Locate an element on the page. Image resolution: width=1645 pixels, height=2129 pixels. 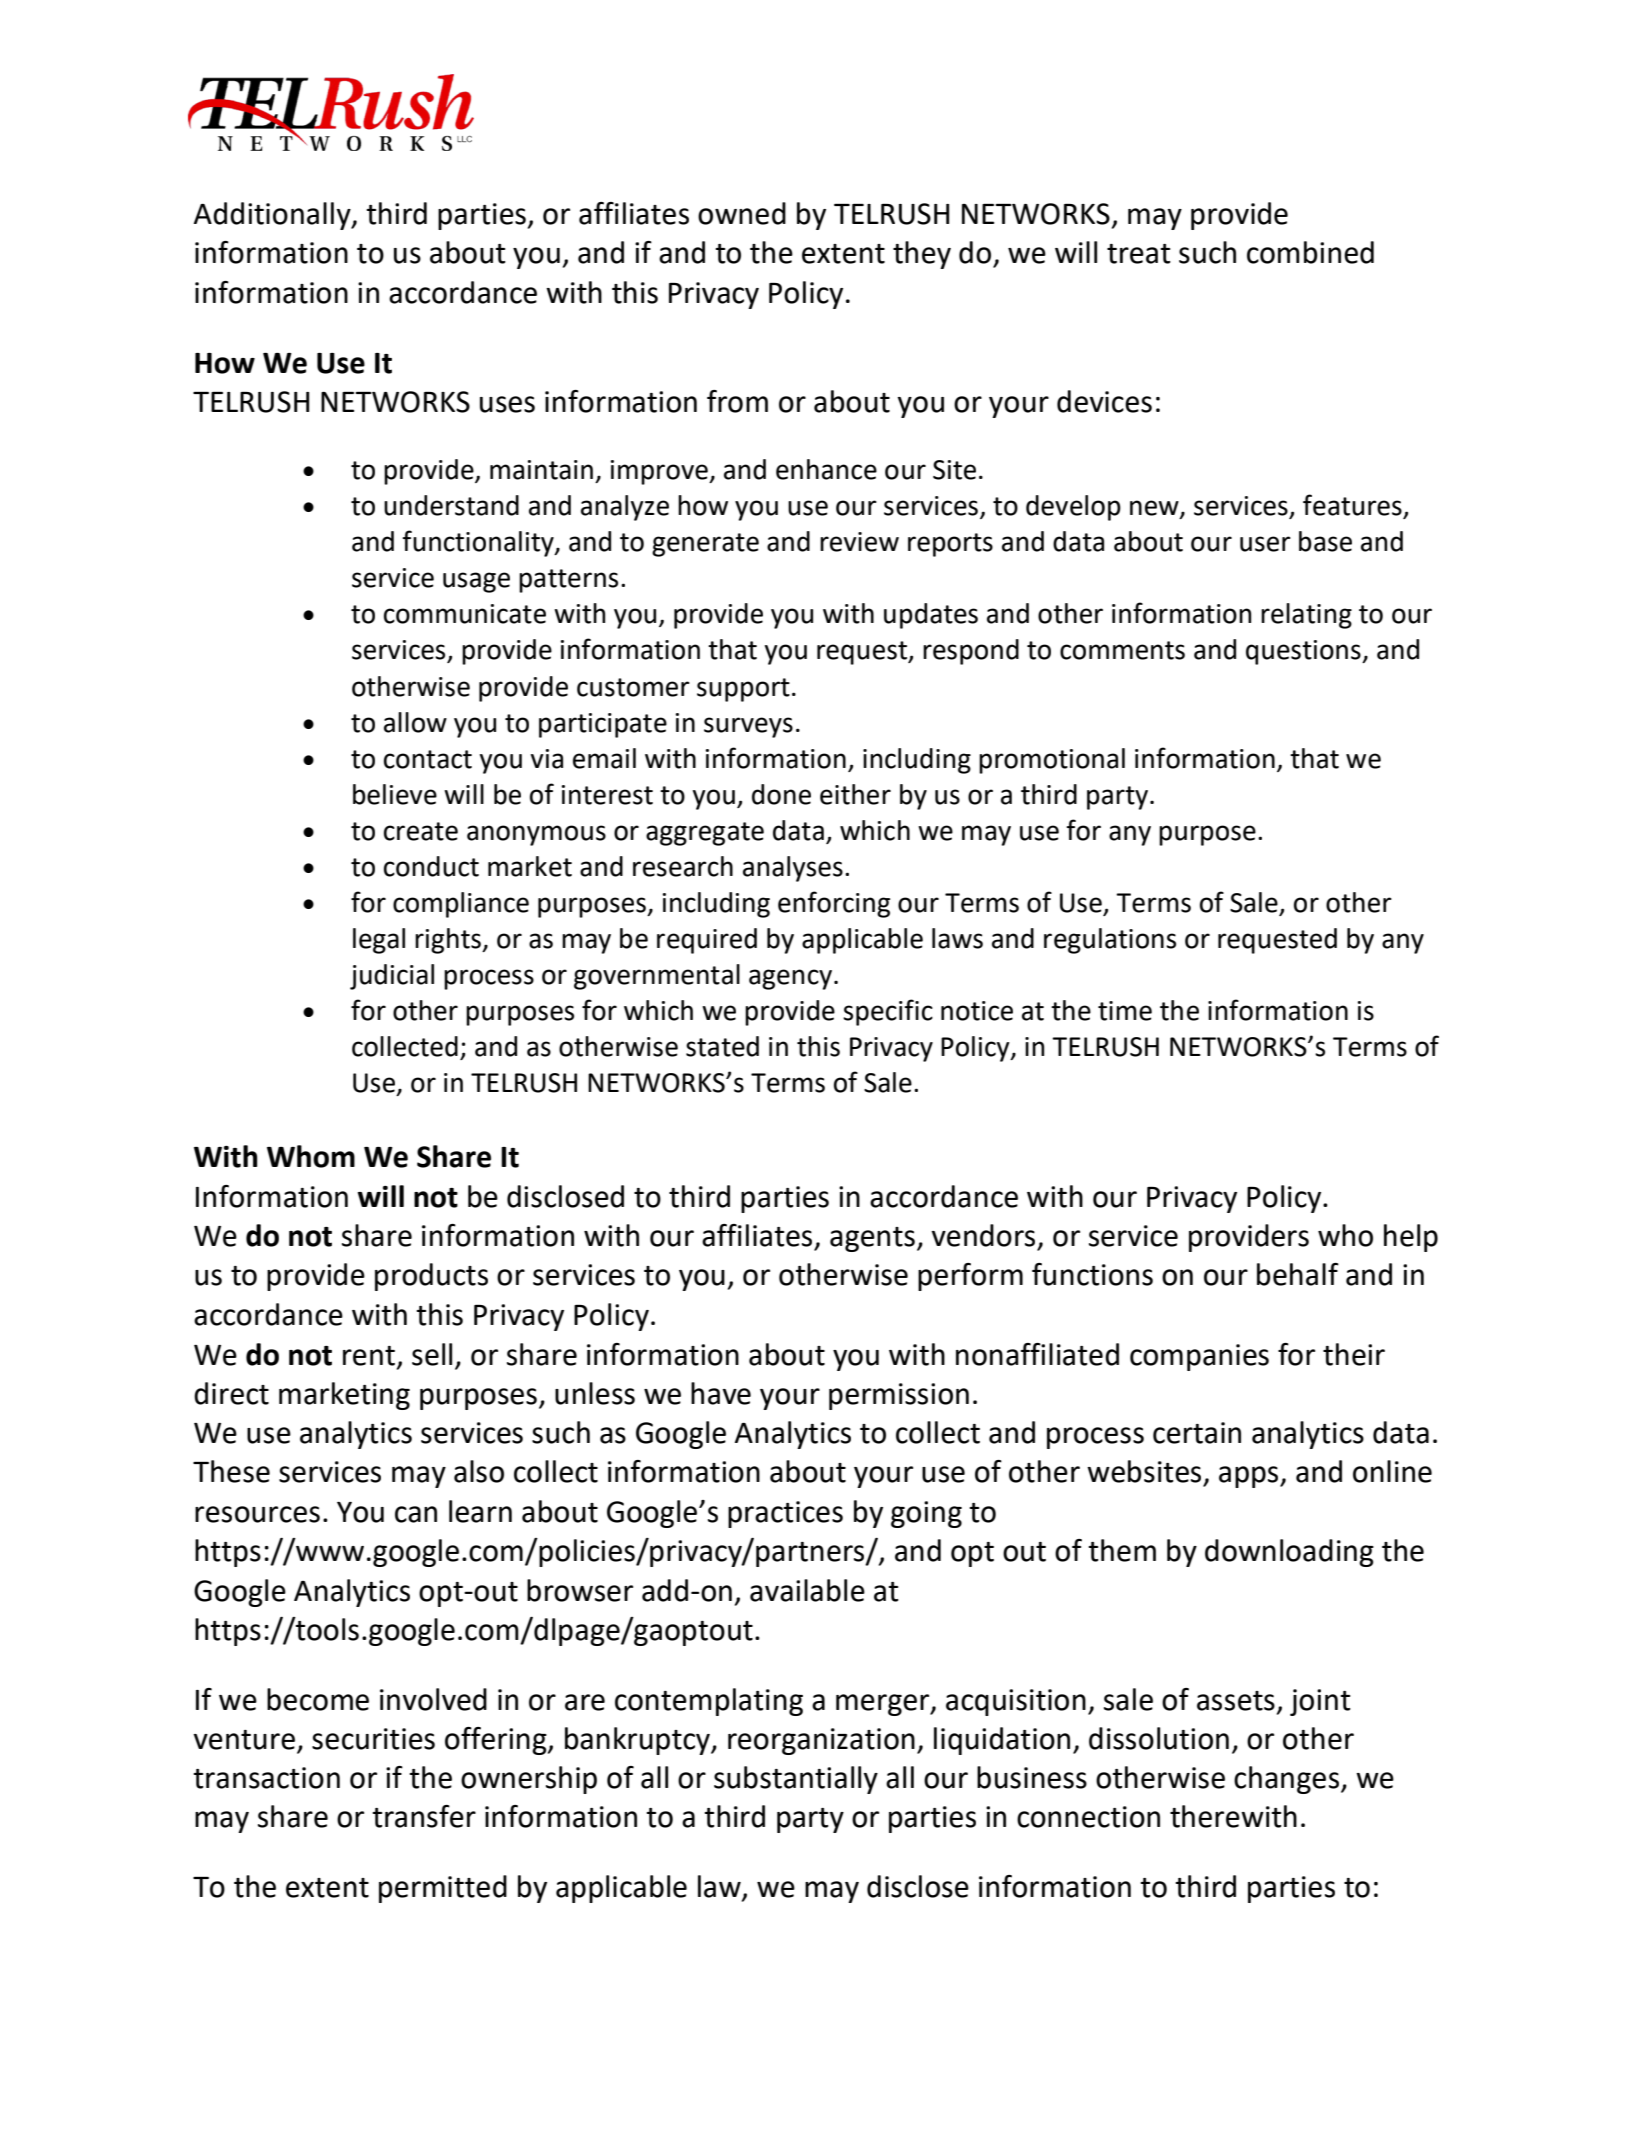
combined is located at coordinates (1310, 252).
